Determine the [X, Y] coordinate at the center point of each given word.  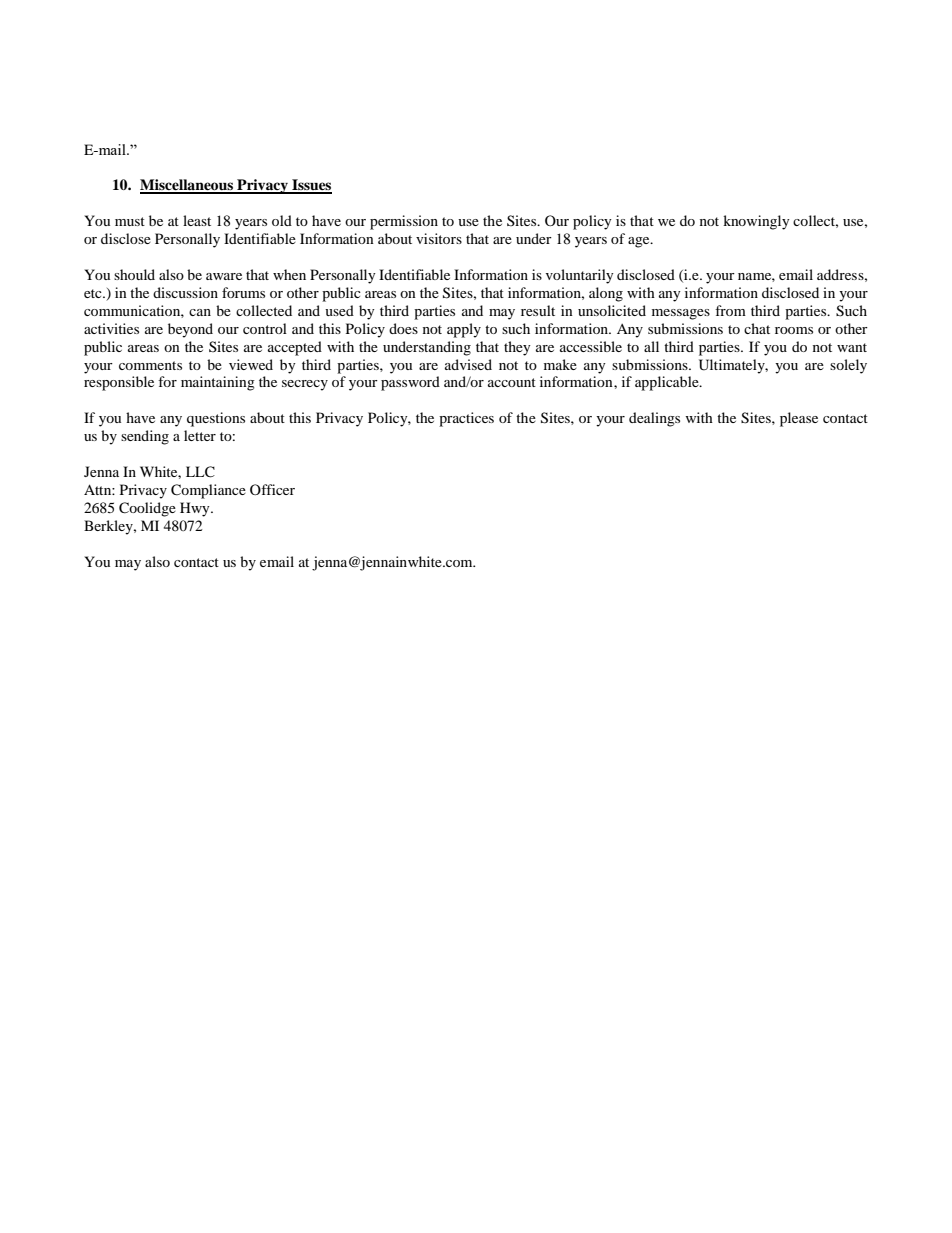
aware [224, 276]
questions [216, 419]
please [799, 419]
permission [404, 222]
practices [466, 419]
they [517, 348]
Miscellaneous [187, 186]
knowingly [756, 222]
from [730, 310]
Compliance [208, 491]
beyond [190, 330]
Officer [272, 489]
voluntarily [580, 276]
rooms [794, 330]
